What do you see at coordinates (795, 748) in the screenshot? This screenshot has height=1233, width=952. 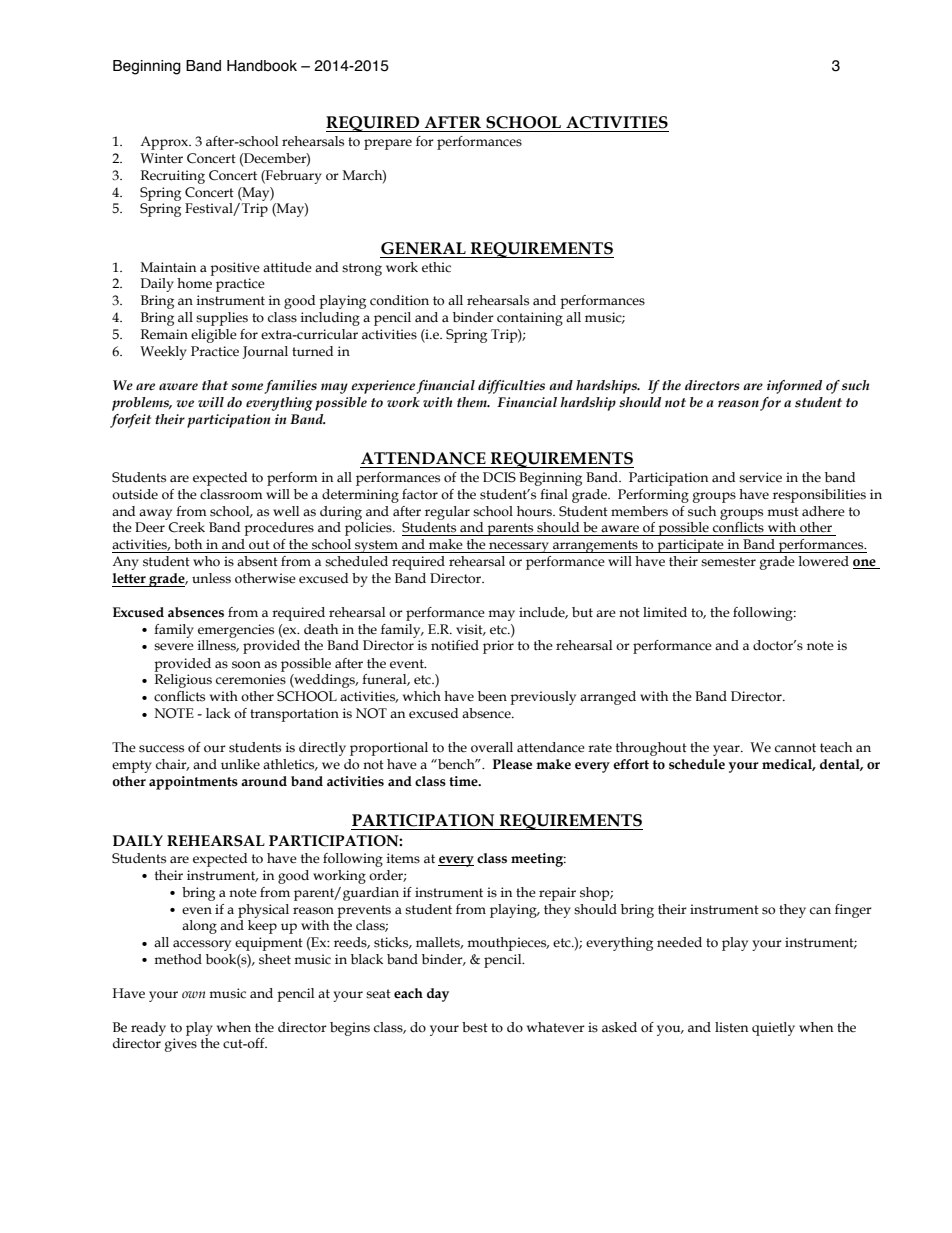 I see `cannot` at bounding box center [795, 748].
